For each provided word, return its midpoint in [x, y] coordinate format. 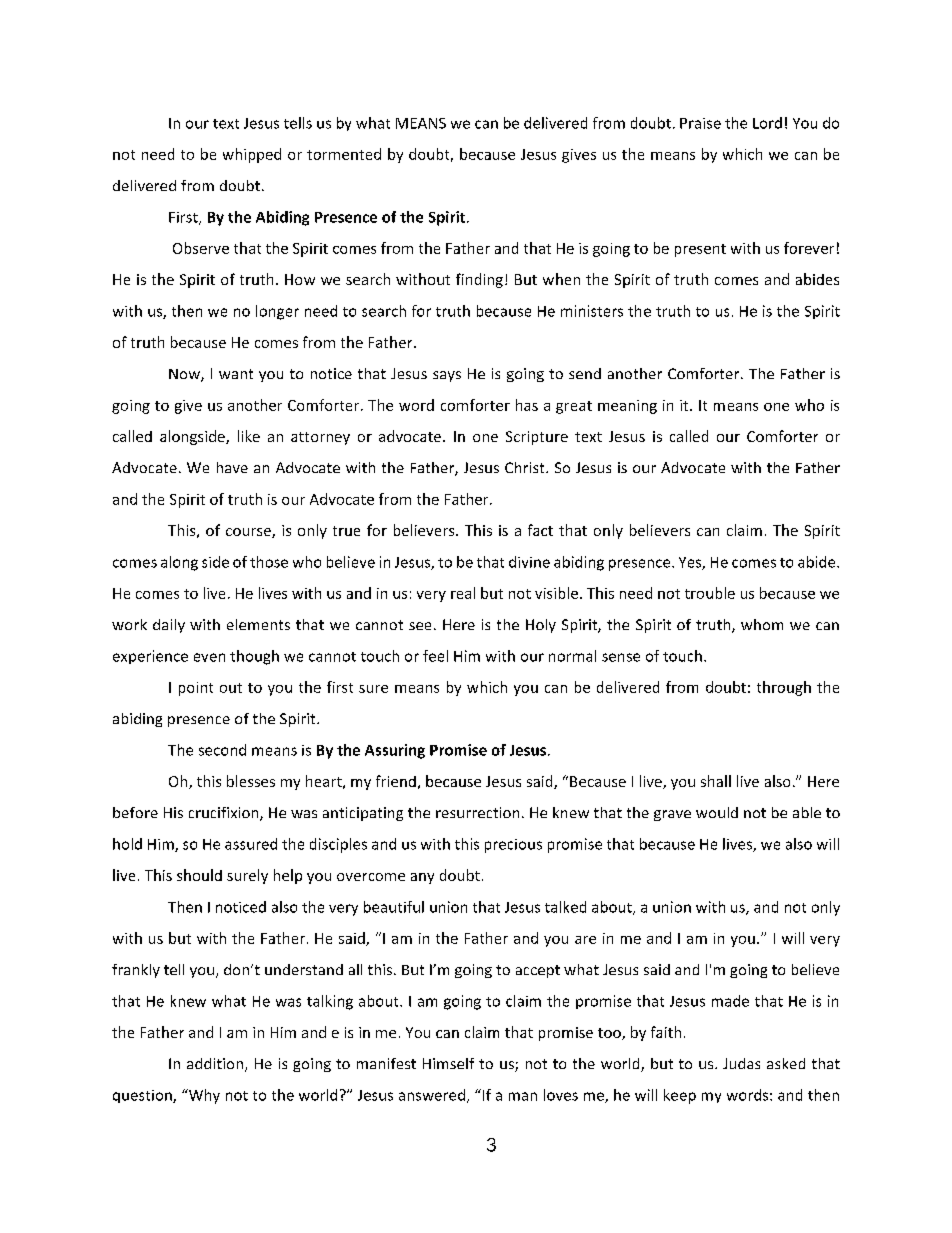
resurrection [477, 812]
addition [215, 1063]
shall [716, 781]
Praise [700, 123]
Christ [526, 467]
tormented [344, 154]
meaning [627, 407]
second [222, 750]
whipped [252, 155]
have [232, 467]
